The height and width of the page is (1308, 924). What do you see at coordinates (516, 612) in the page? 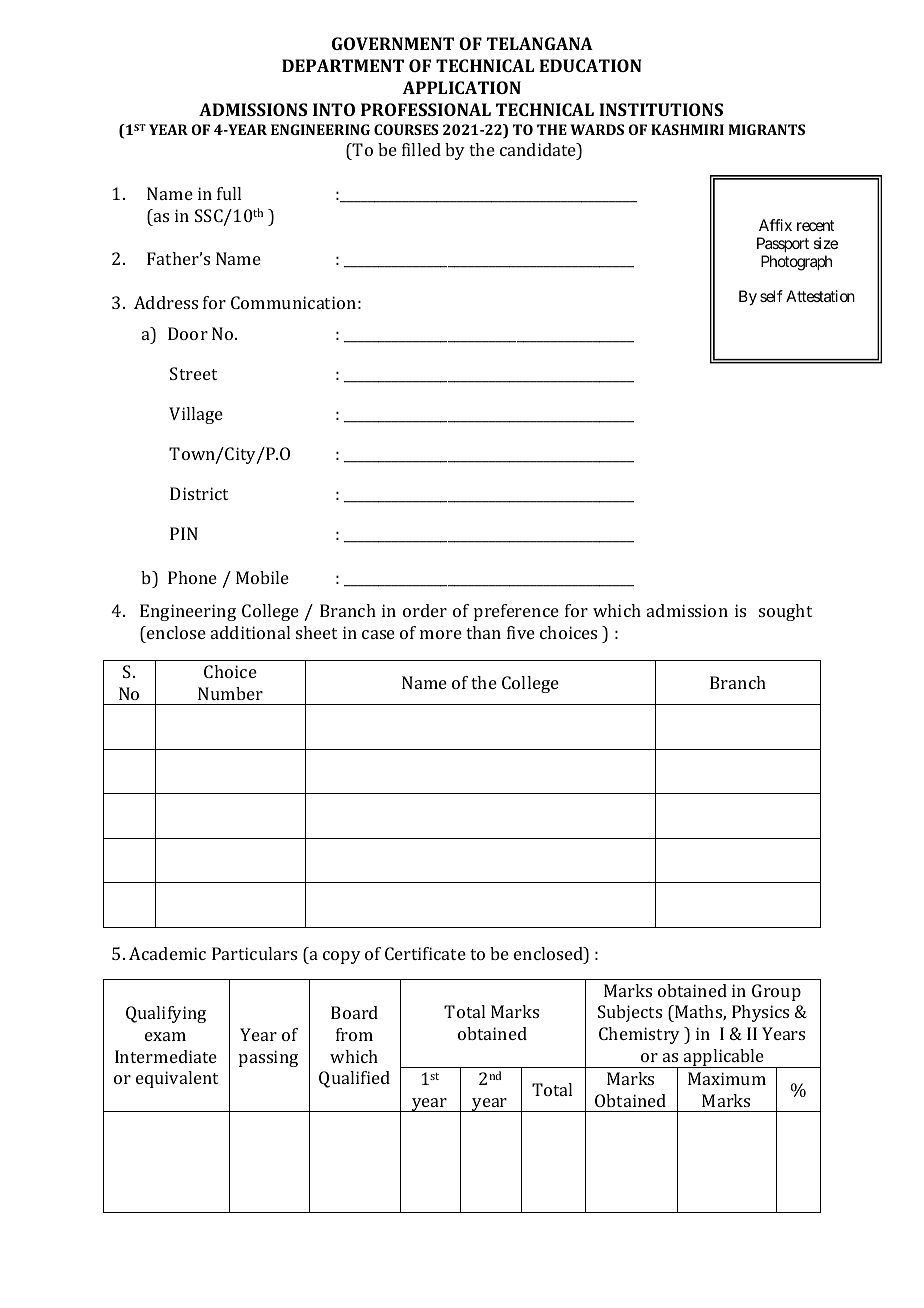
I see `preference` at bounding box center [516, 612].
